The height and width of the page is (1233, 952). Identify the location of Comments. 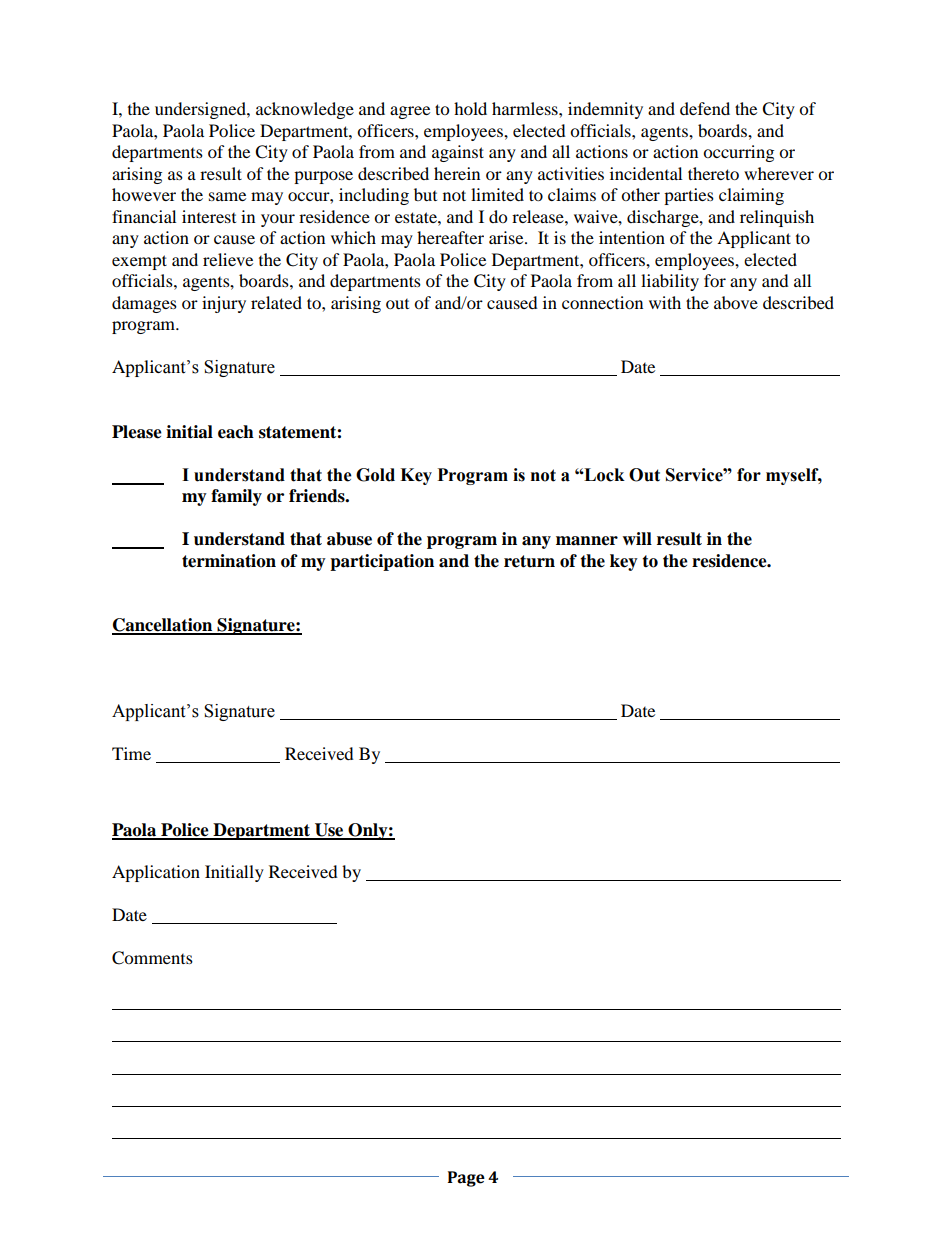
(152, 958).
